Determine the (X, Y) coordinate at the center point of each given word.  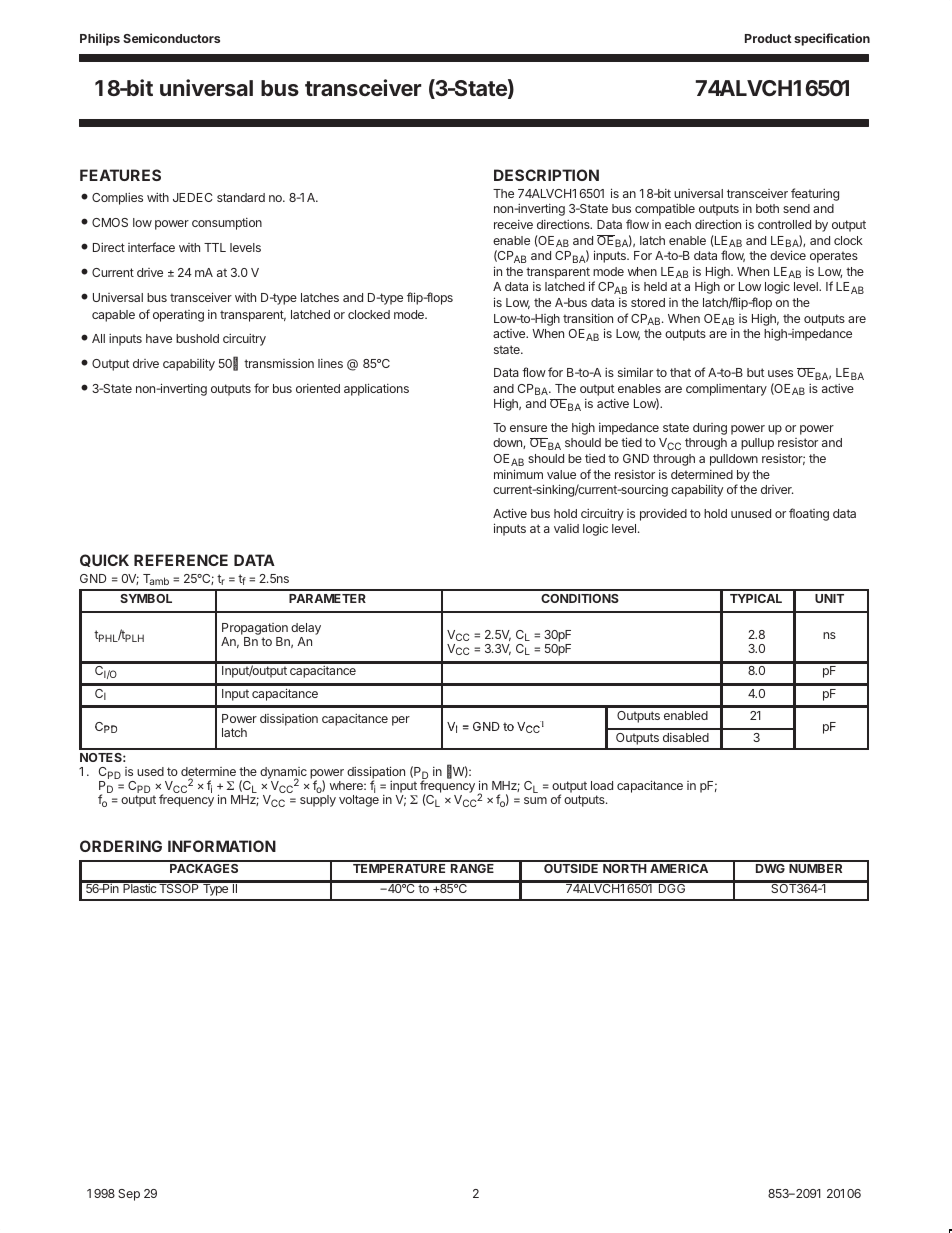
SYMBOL (146, 598)
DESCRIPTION (546, 175)
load (602, 785)
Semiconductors (171, 38)
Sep (129, 1195)
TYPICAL (756, 598)
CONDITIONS (580, 598)
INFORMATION (222, 846)
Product (768, 38)
